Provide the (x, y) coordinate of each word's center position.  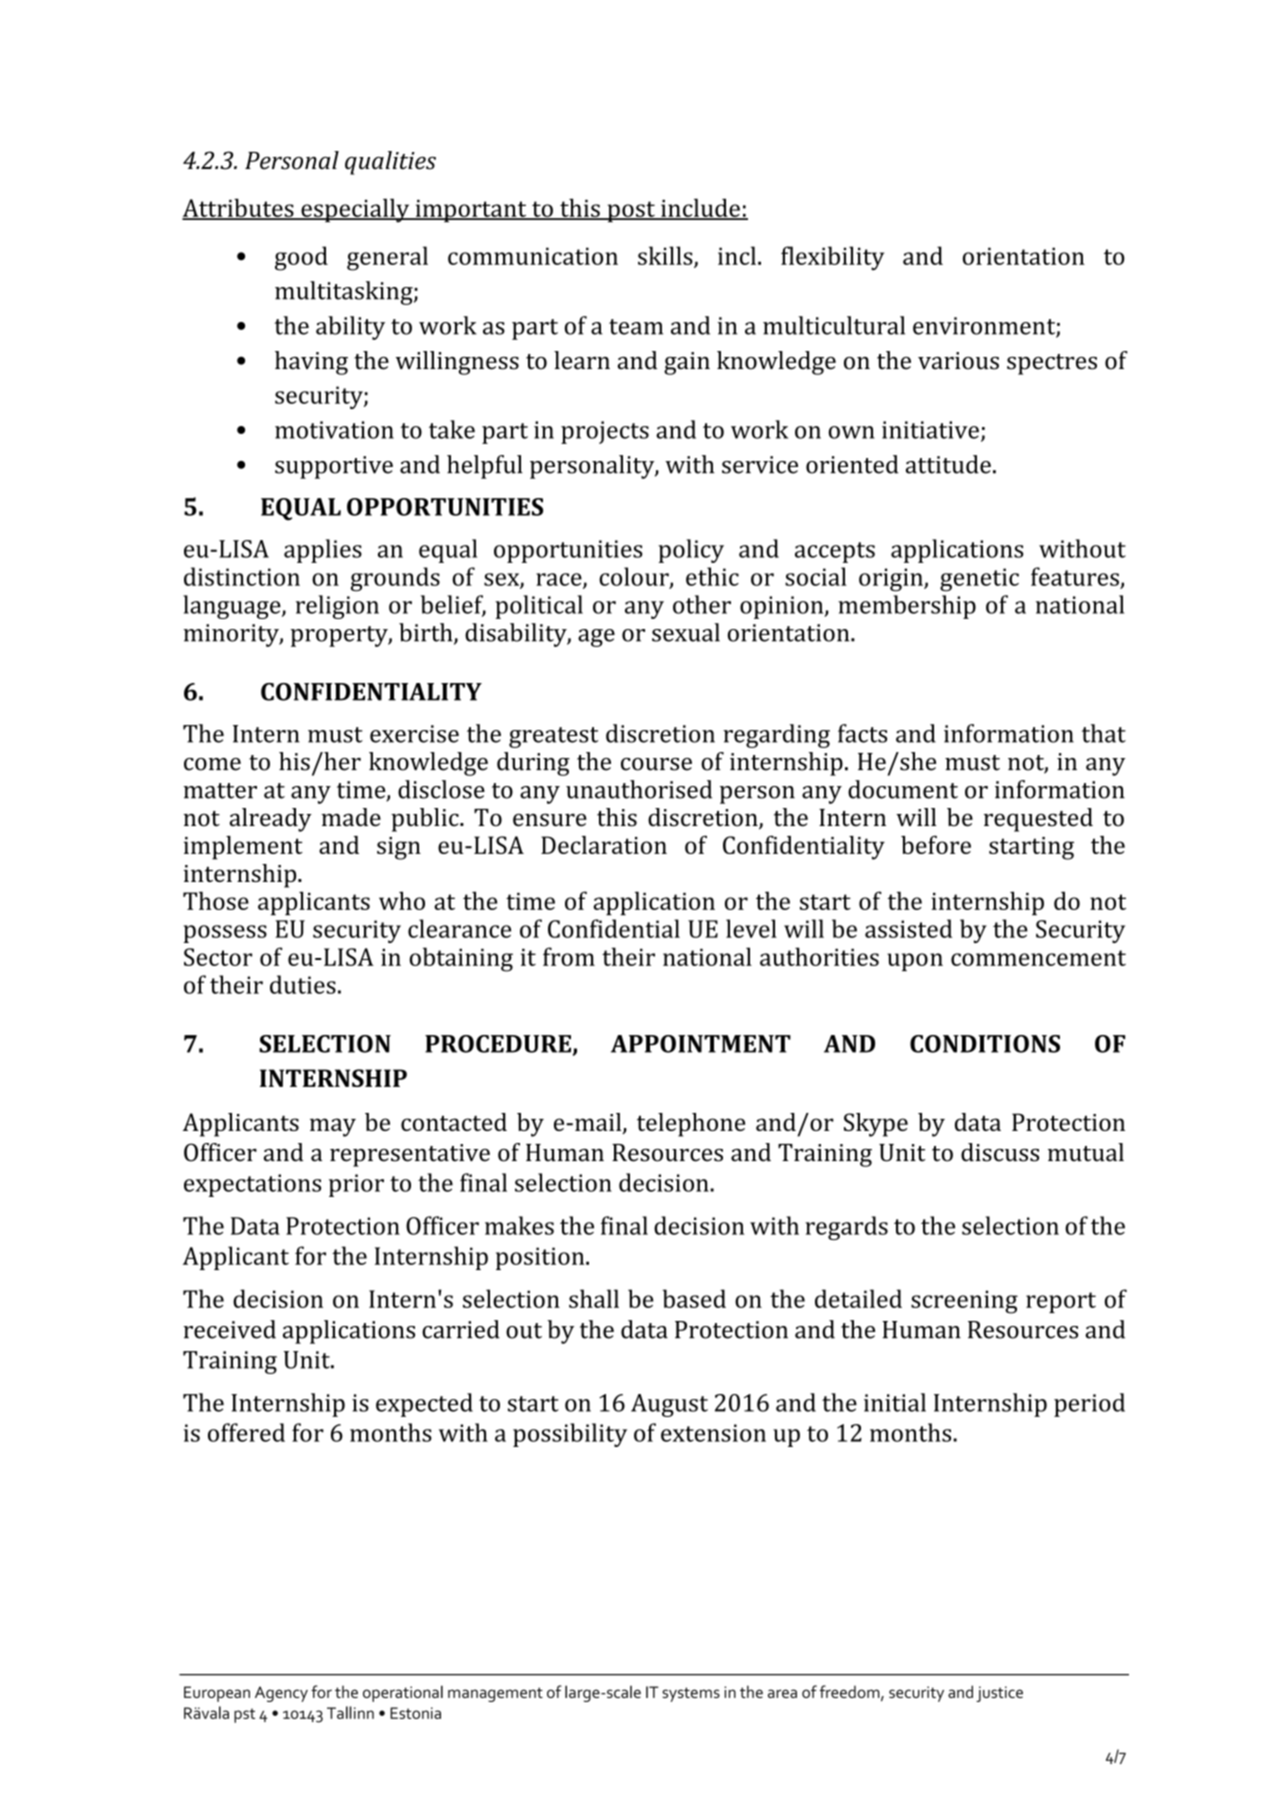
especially (355, 210)
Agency (281, 1694)
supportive (334, 467)
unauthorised (639, 789)
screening (964, 1302)
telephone (691, 1125)
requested (1038, 820)
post (631, 211)
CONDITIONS (985, 1044)
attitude (948, 464)
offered (246, 1432)
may (333, 1127)
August (669, 1405)
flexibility (832, 258)
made (351, 817)
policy (691, 551)
